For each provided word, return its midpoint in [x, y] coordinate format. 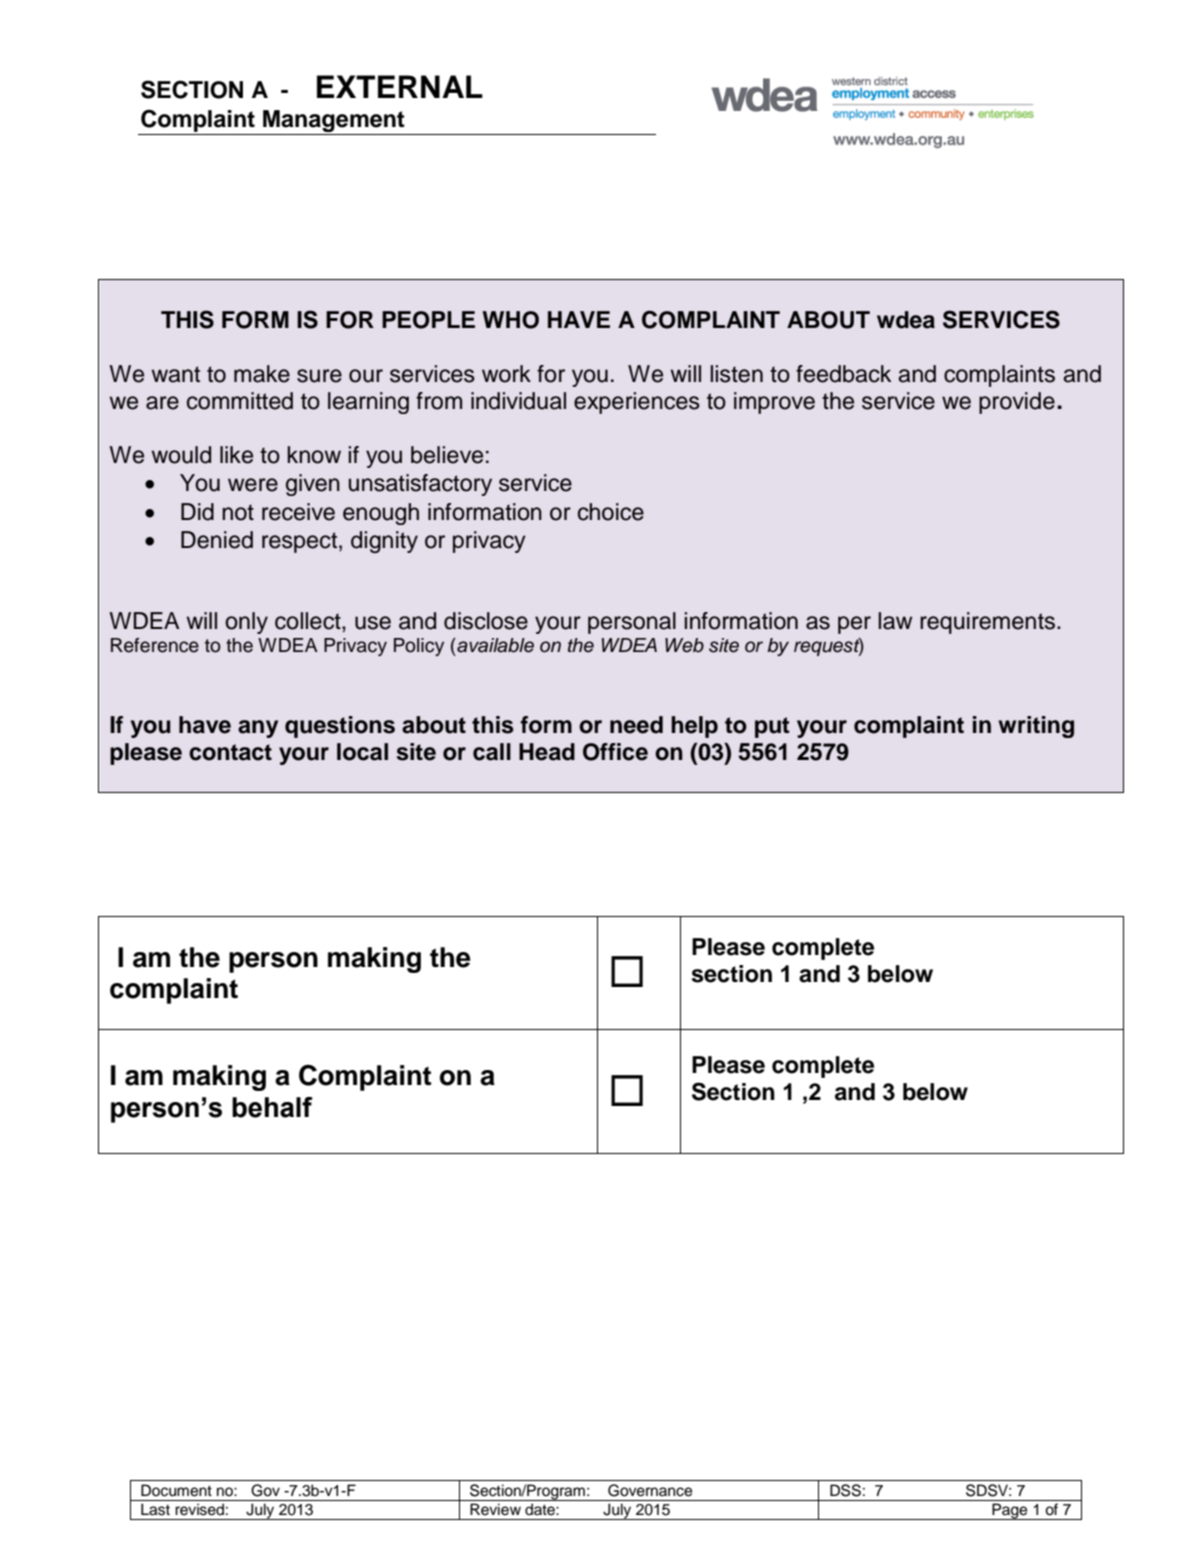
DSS [845, 1490]
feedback [843, 374]
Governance [650, 1490]
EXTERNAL [400, 86]
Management [334, 121]
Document [176, 1490]
